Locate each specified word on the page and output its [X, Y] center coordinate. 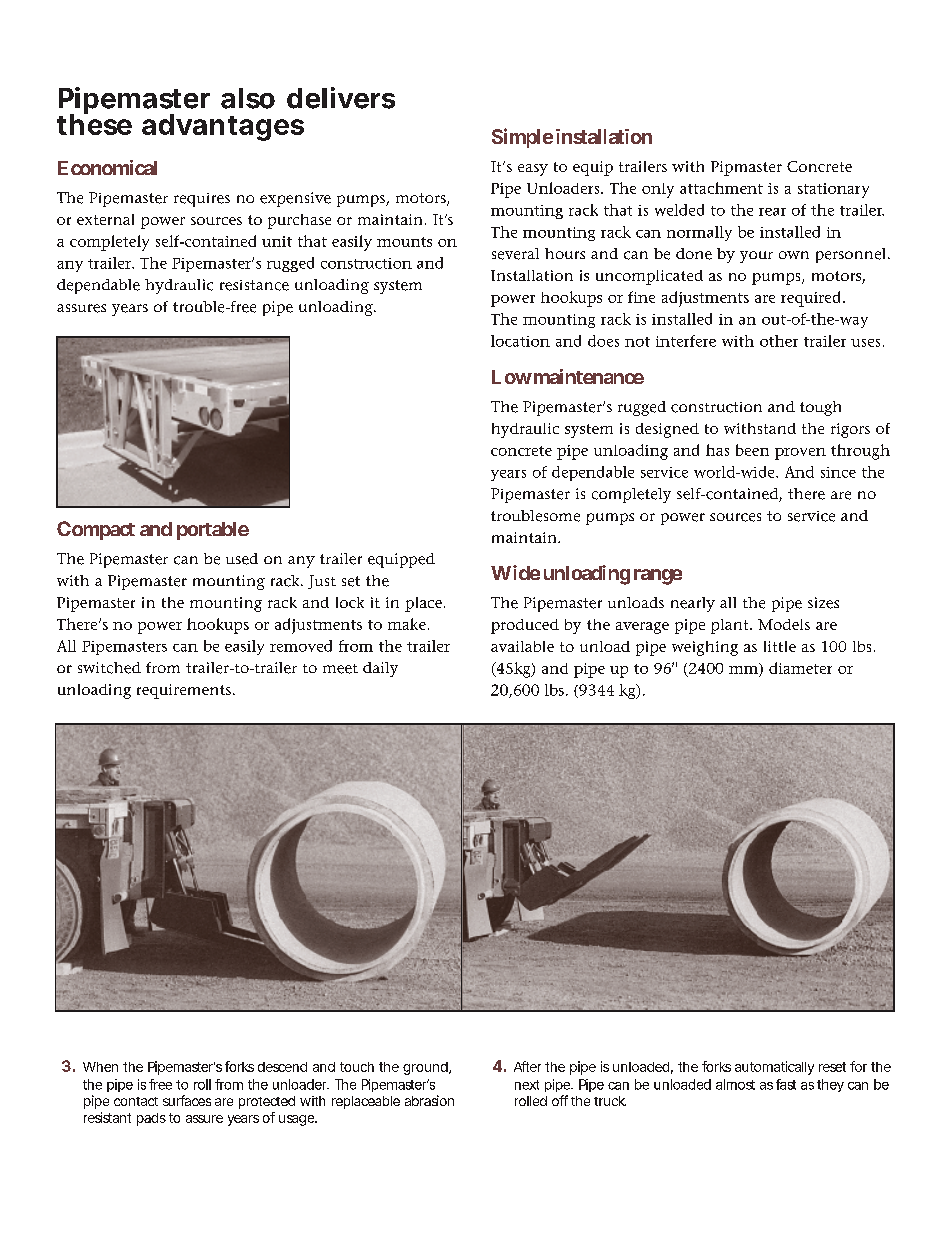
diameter [800, 668]
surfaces [187, 1100]
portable [213, 531]
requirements [184, 691]
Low [512, 377]
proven [800, 454]
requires [202, 200]
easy [533, 170]
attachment [721, 188]
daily [380, 669]
